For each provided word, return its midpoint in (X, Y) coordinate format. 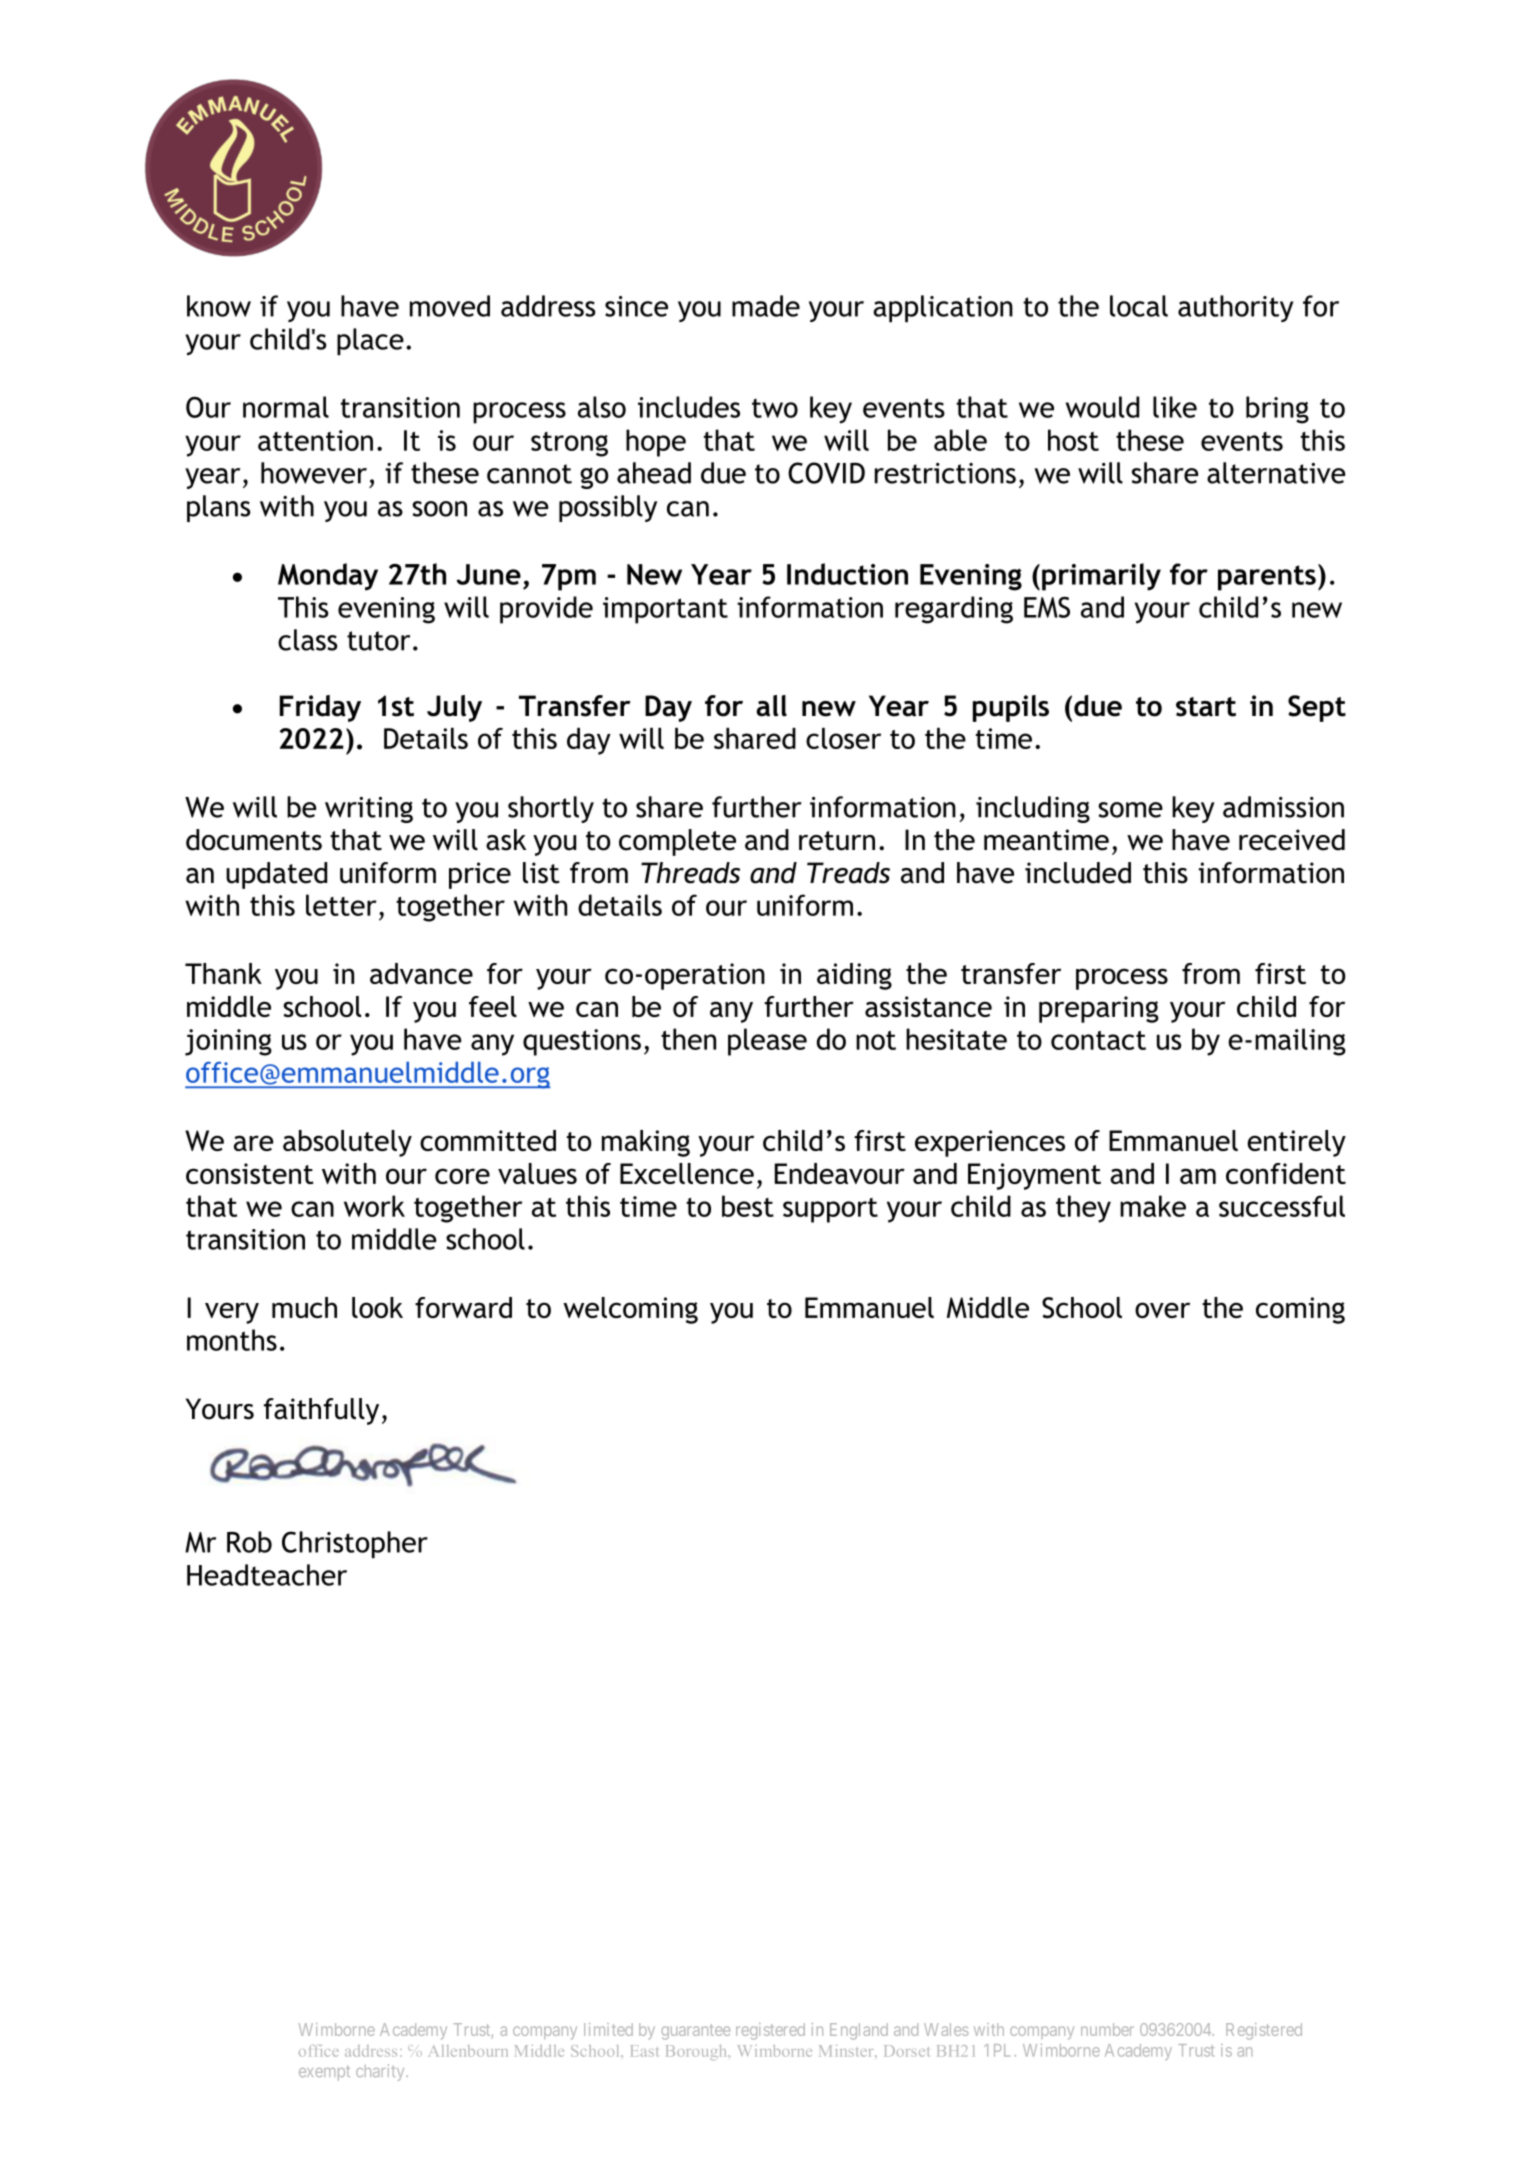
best (748, 1206)
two (775, 408)
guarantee (696, 2032)
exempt (324, 2073)
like (1175, 407)
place (370, 342)
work (374, 1206)
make (1153, 1206)
